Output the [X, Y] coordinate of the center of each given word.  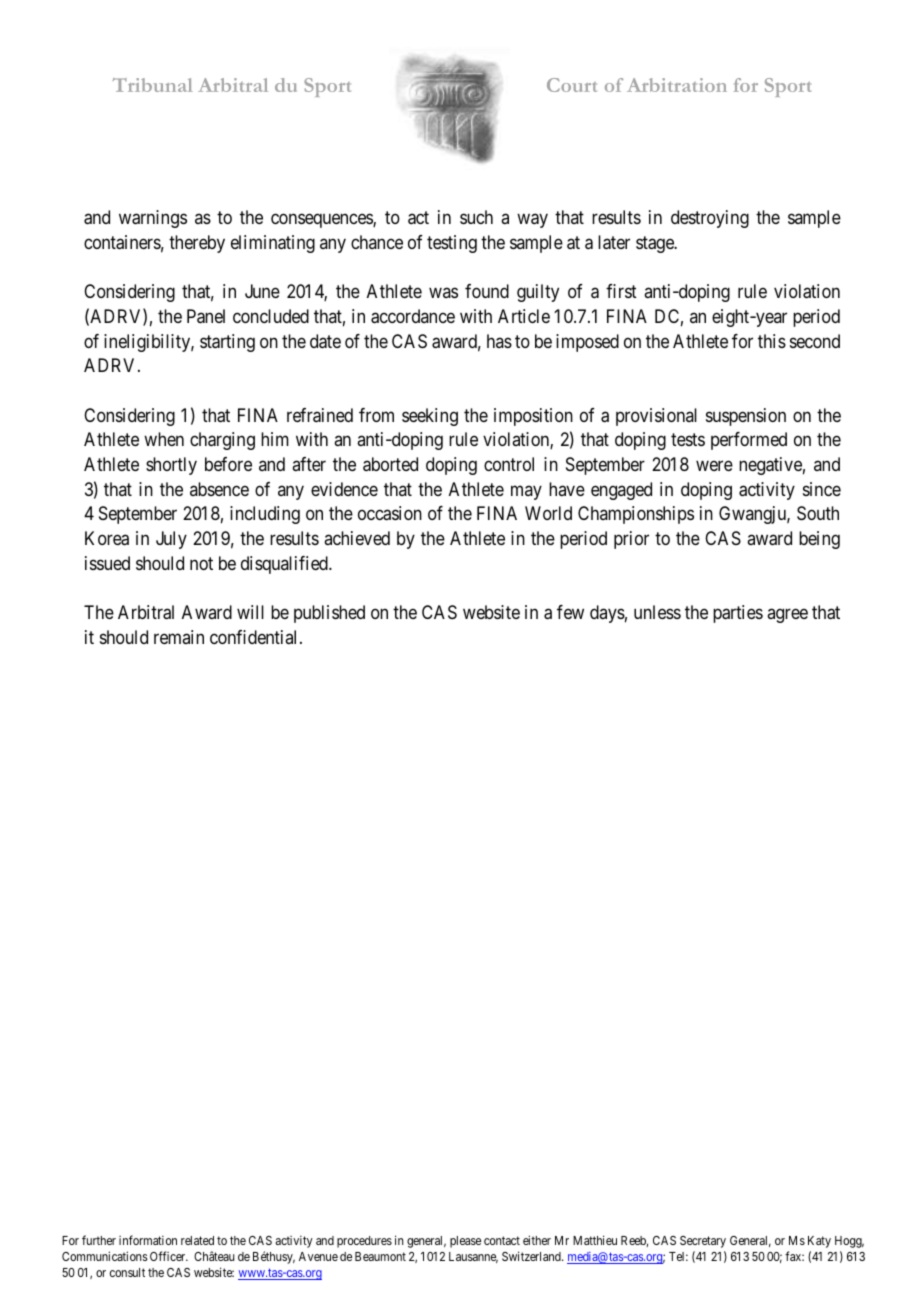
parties [738, 614]
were [714, 466]
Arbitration [677, 85]
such [476, 217]
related [197, 1240]
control [509, 464]
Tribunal [153, 85]
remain [179, 637]
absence [219, 489]
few [570, 612]
